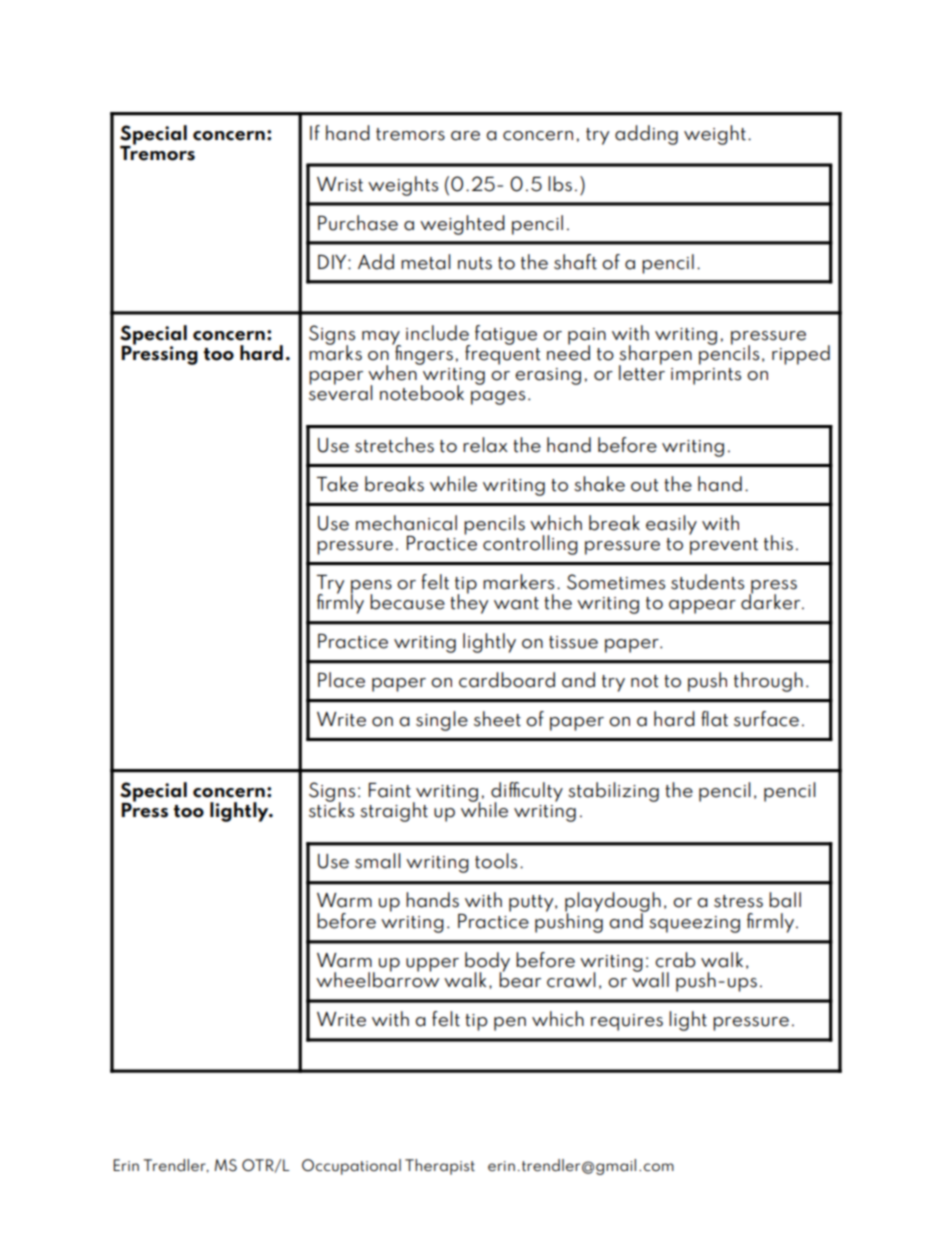 Image resolution: width=952 pixels, height=1233 pixels. What do you see at coordinates (351, 1167) in the page?
I see `Occupational` at bounding box center [351, 1167].
